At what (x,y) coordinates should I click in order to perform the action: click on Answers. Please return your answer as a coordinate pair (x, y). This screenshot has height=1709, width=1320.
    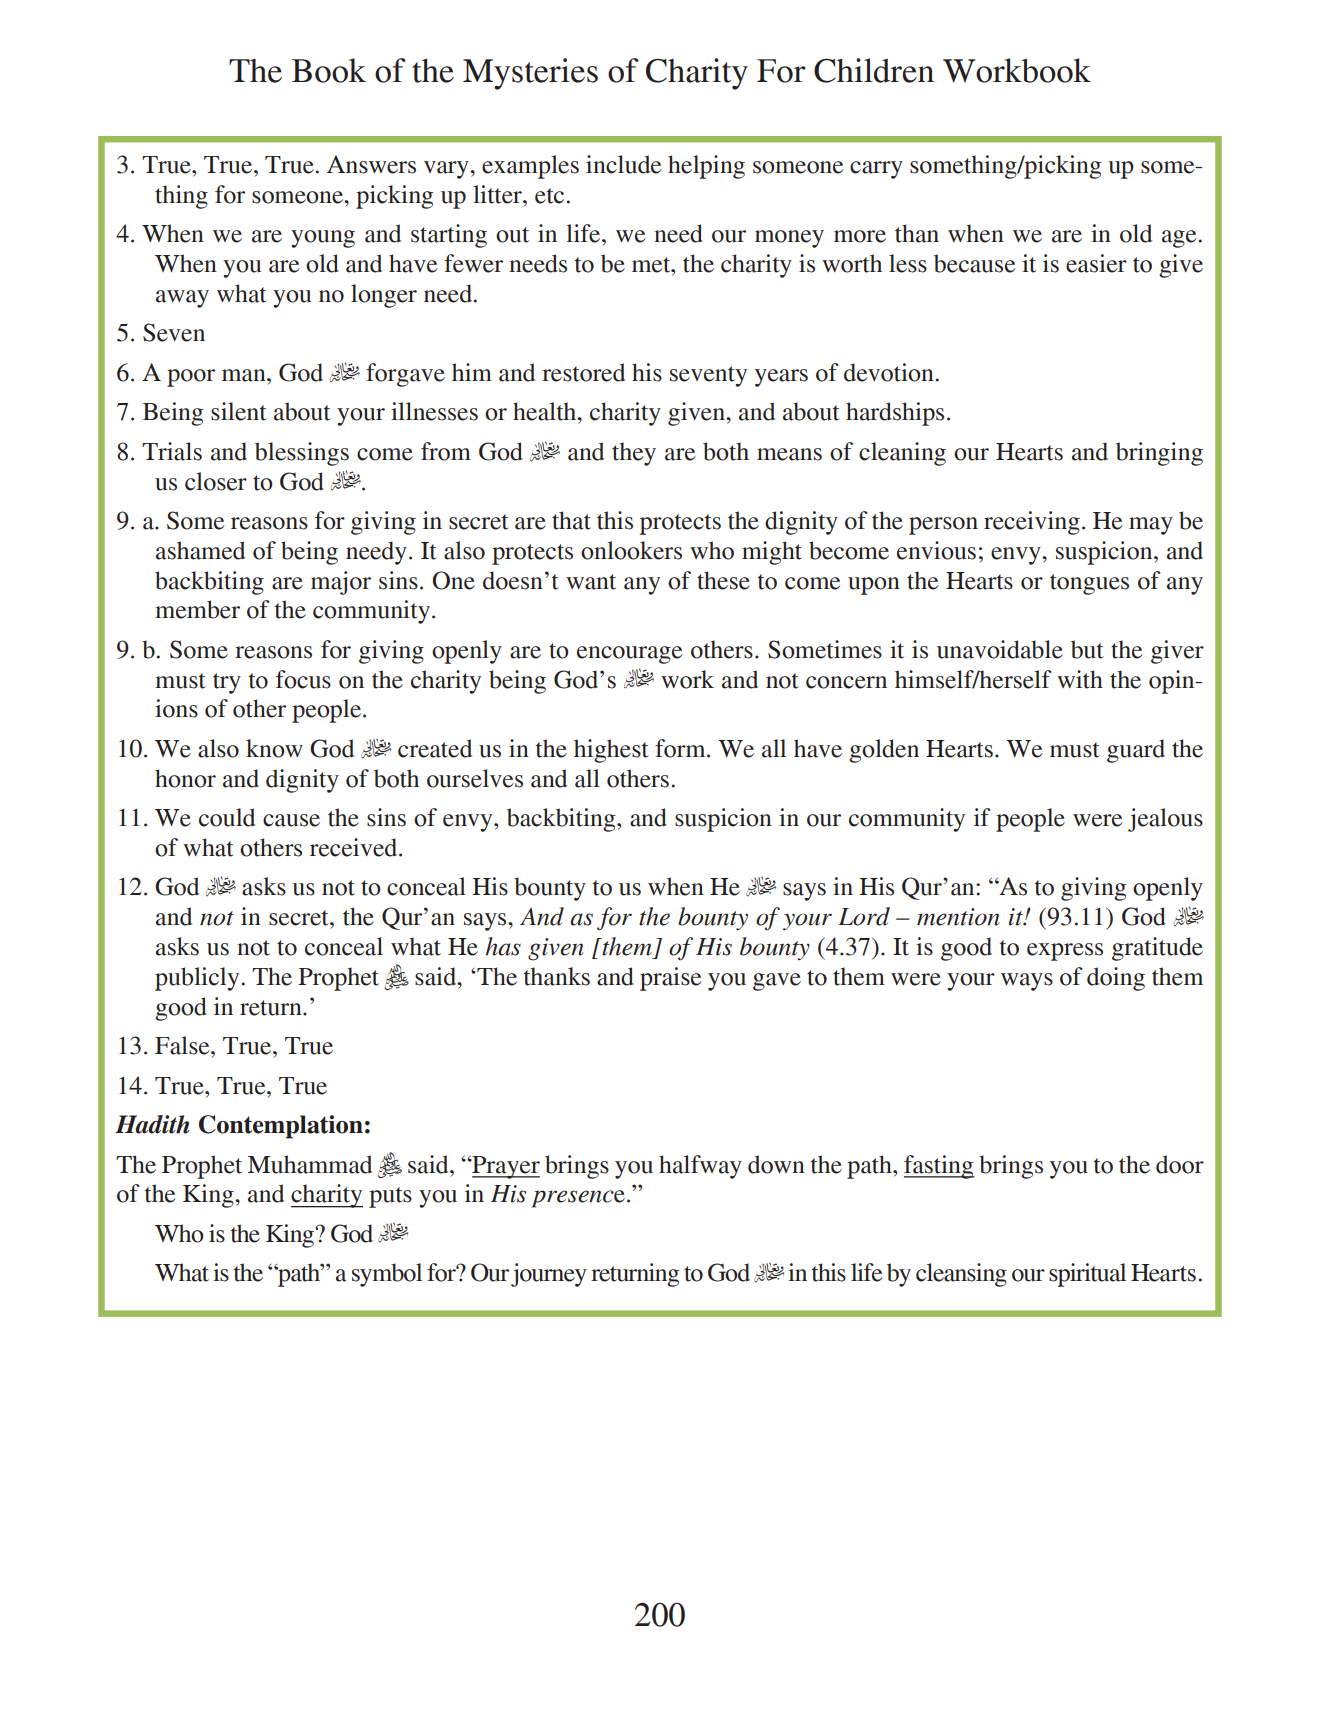
    Looking at the image, I should click on (371, 164).
